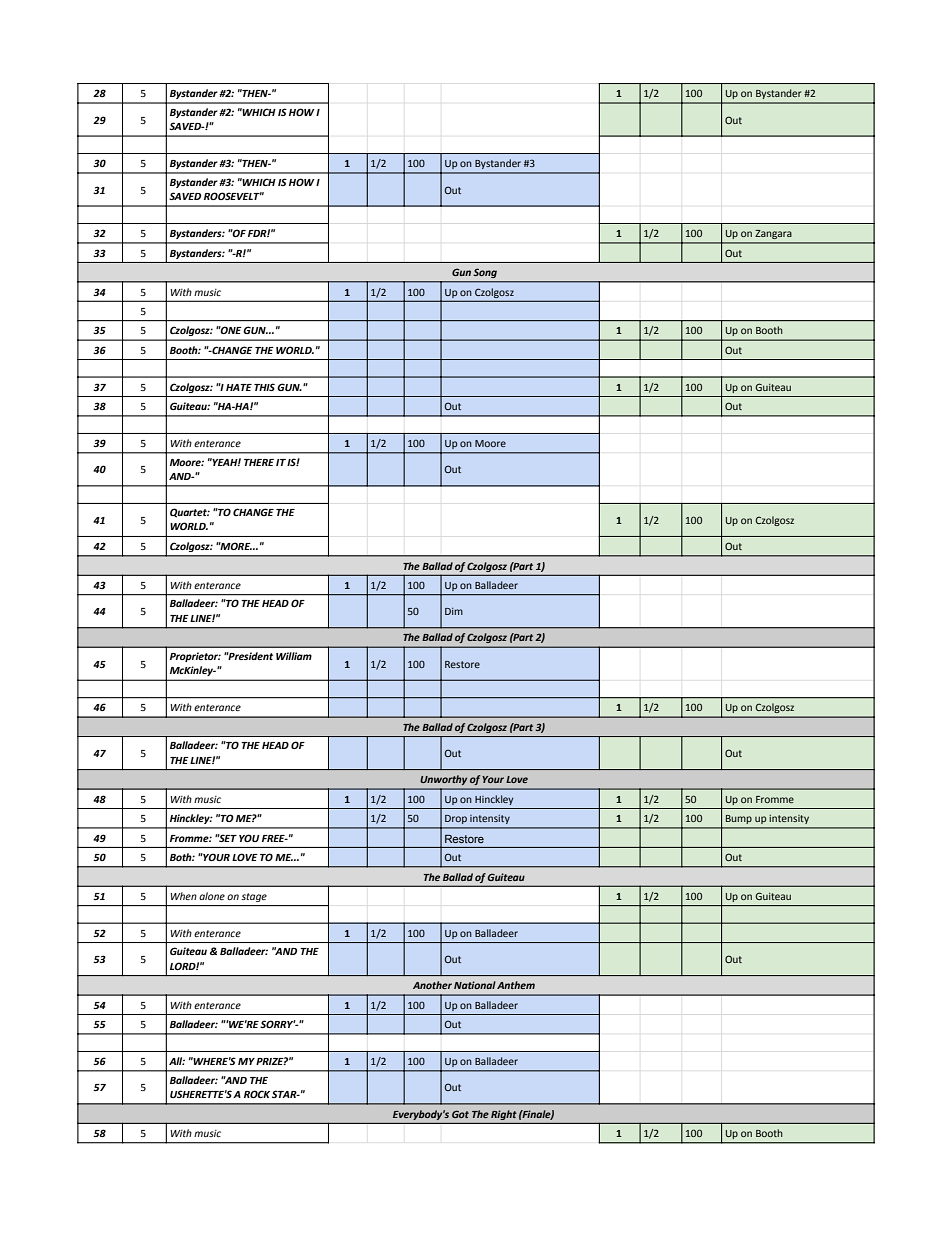 Image resolution: width=952 pixels, height=1233 pixels. What do you see at coordinates (739, 819) in the screenshot?
I see `Bump` at bounding box center [739, 819].
